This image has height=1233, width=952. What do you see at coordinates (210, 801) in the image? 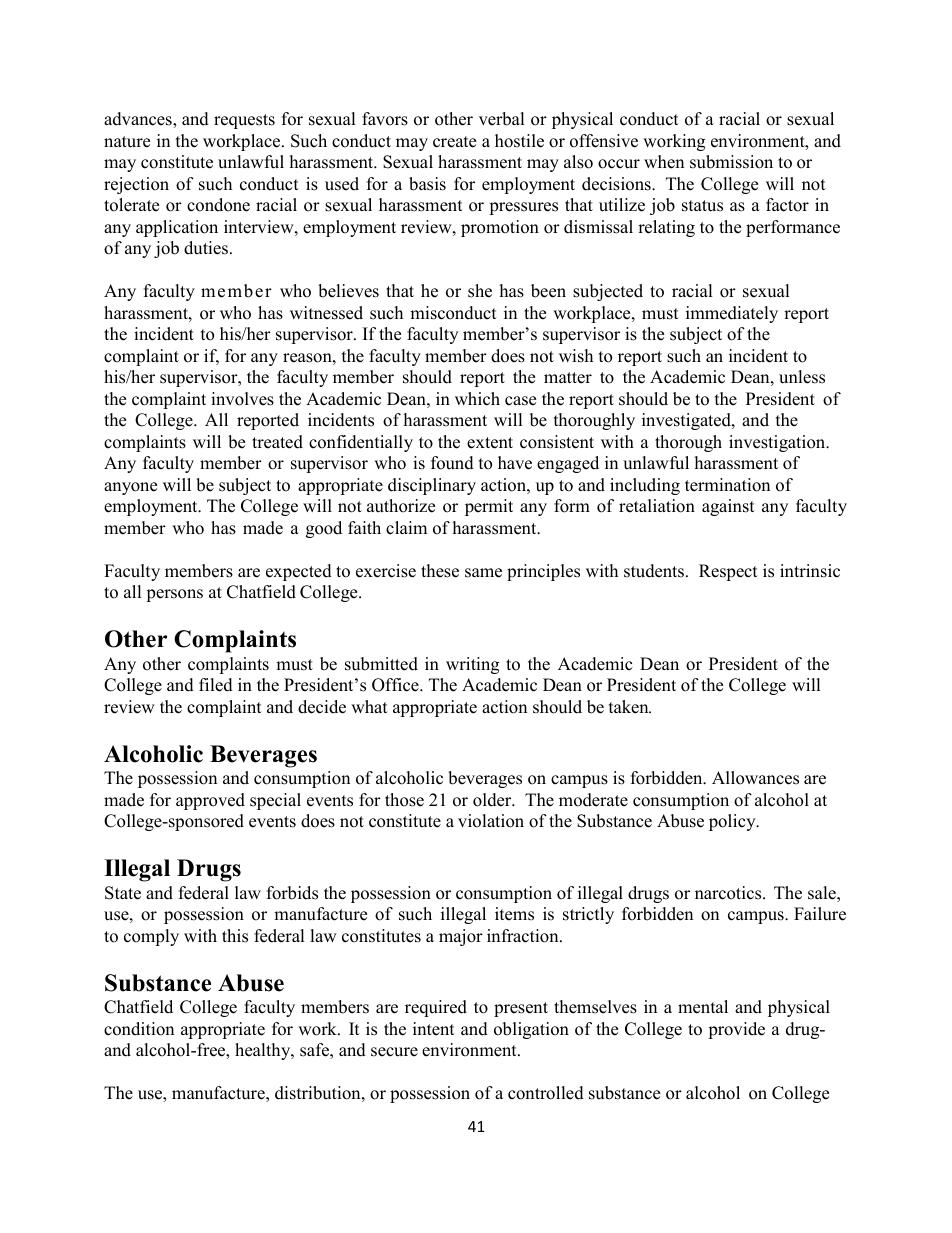
I see `approved` at bounding box center [210, 801].
